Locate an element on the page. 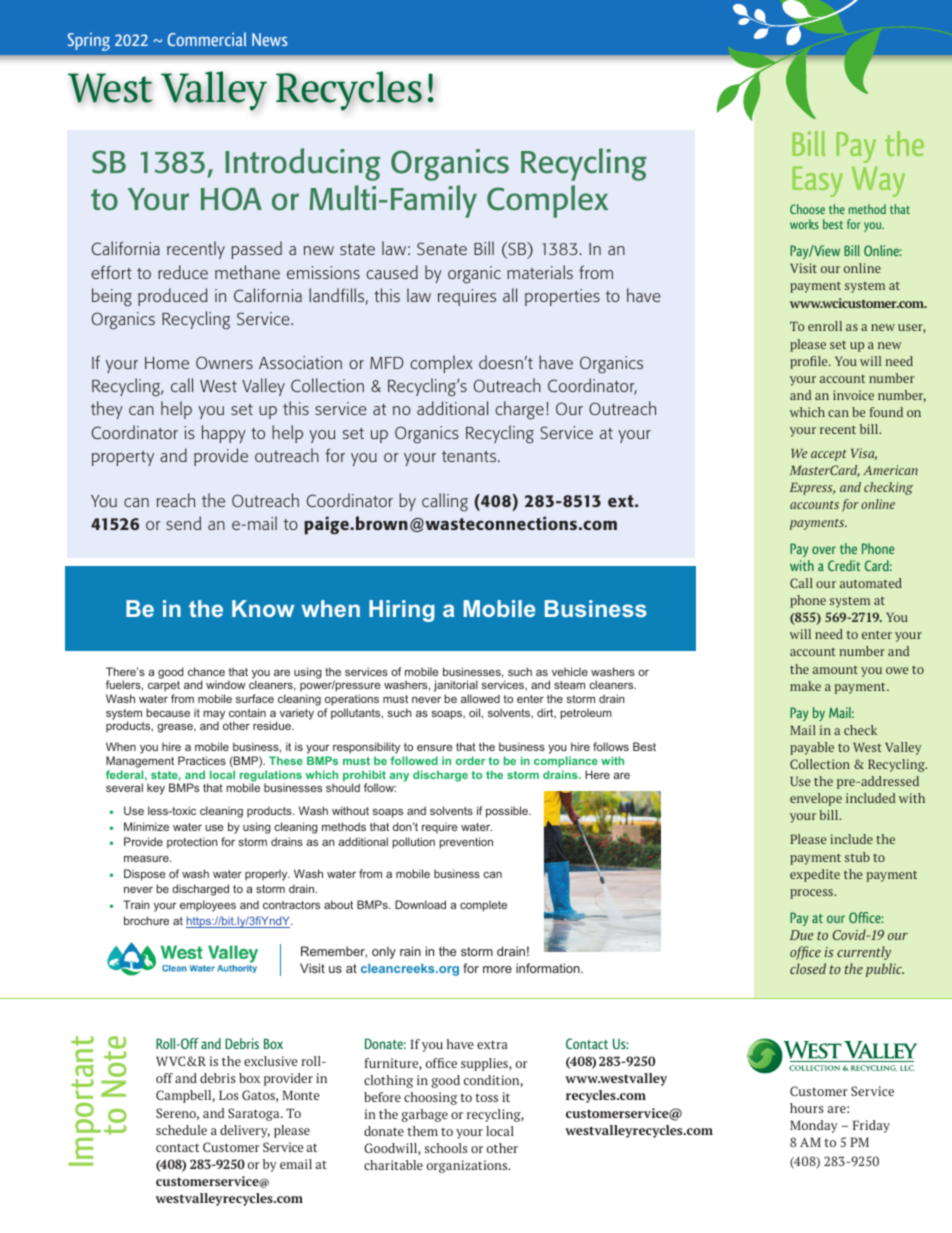  expedite is located at coordinates (815, 875).
